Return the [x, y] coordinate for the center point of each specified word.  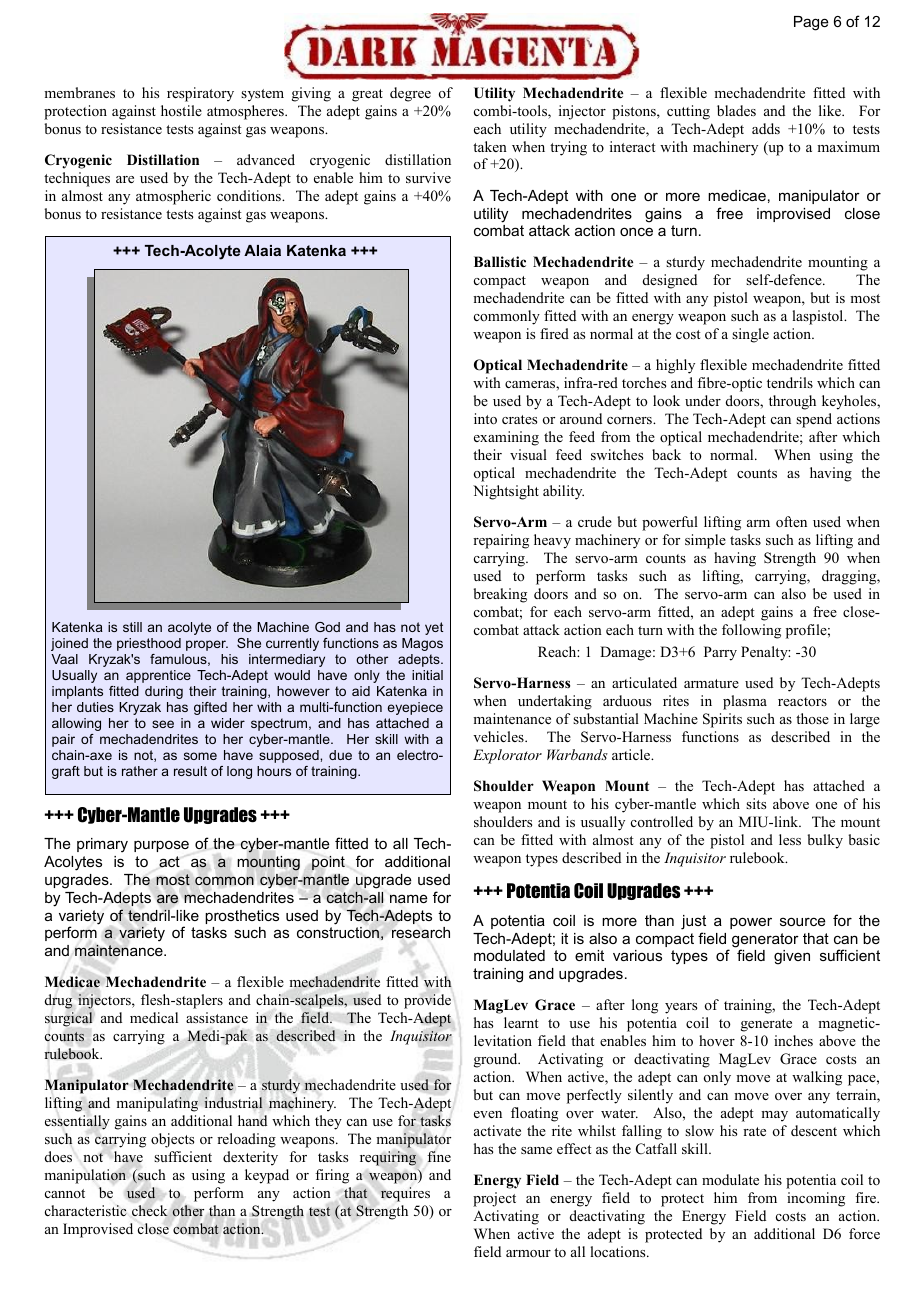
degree [410, 94]
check [150, 1210]
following [751, 631]
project [494, 1199]
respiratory [200, 94]
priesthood [149, 644]
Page [811, 23]
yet [434, 628]
